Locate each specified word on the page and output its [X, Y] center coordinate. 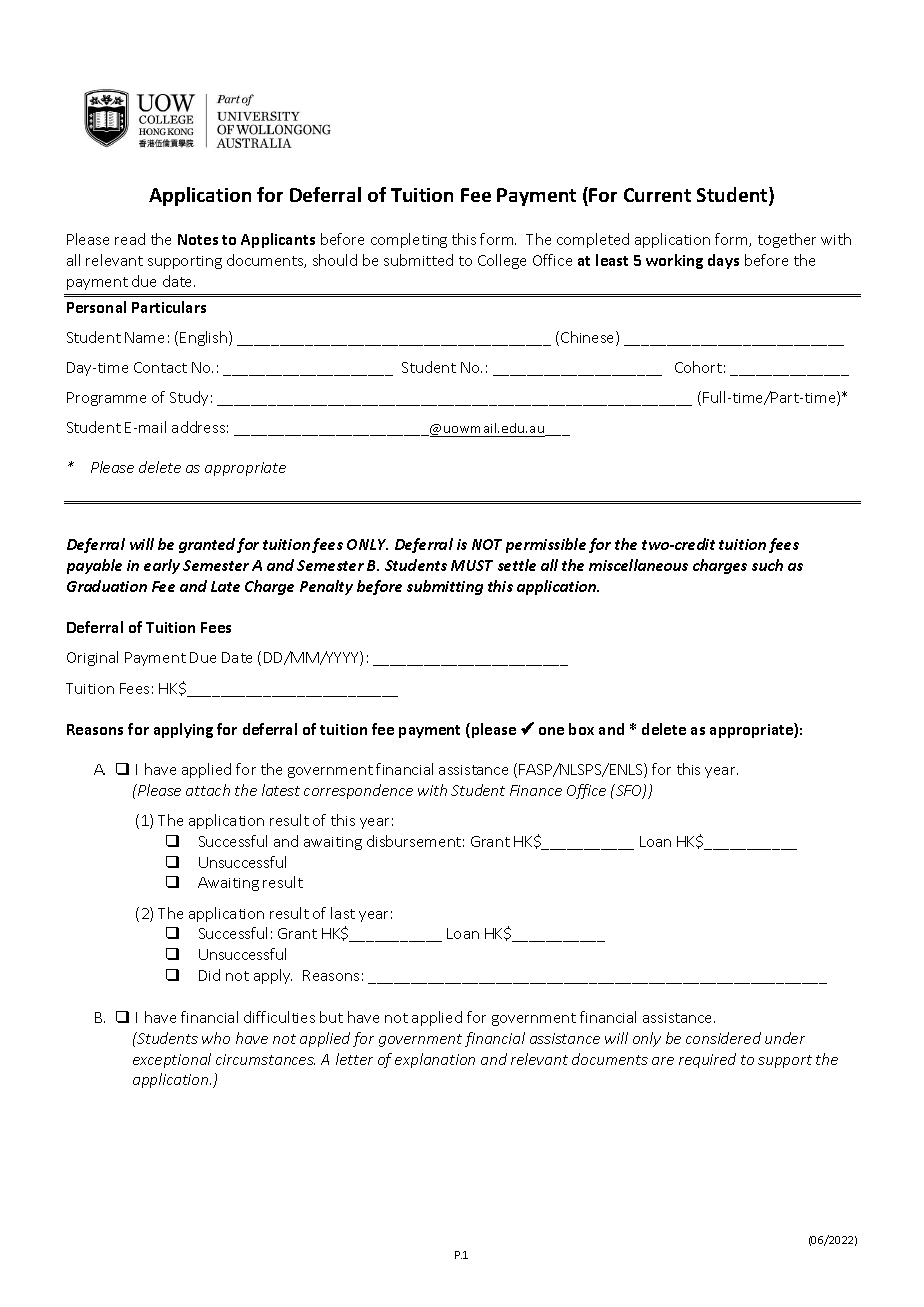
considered [723, 1038]
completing [409, 240]
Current [657, 195]
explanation [435, 1060]
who [216, 1038]
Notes [198, 239]
